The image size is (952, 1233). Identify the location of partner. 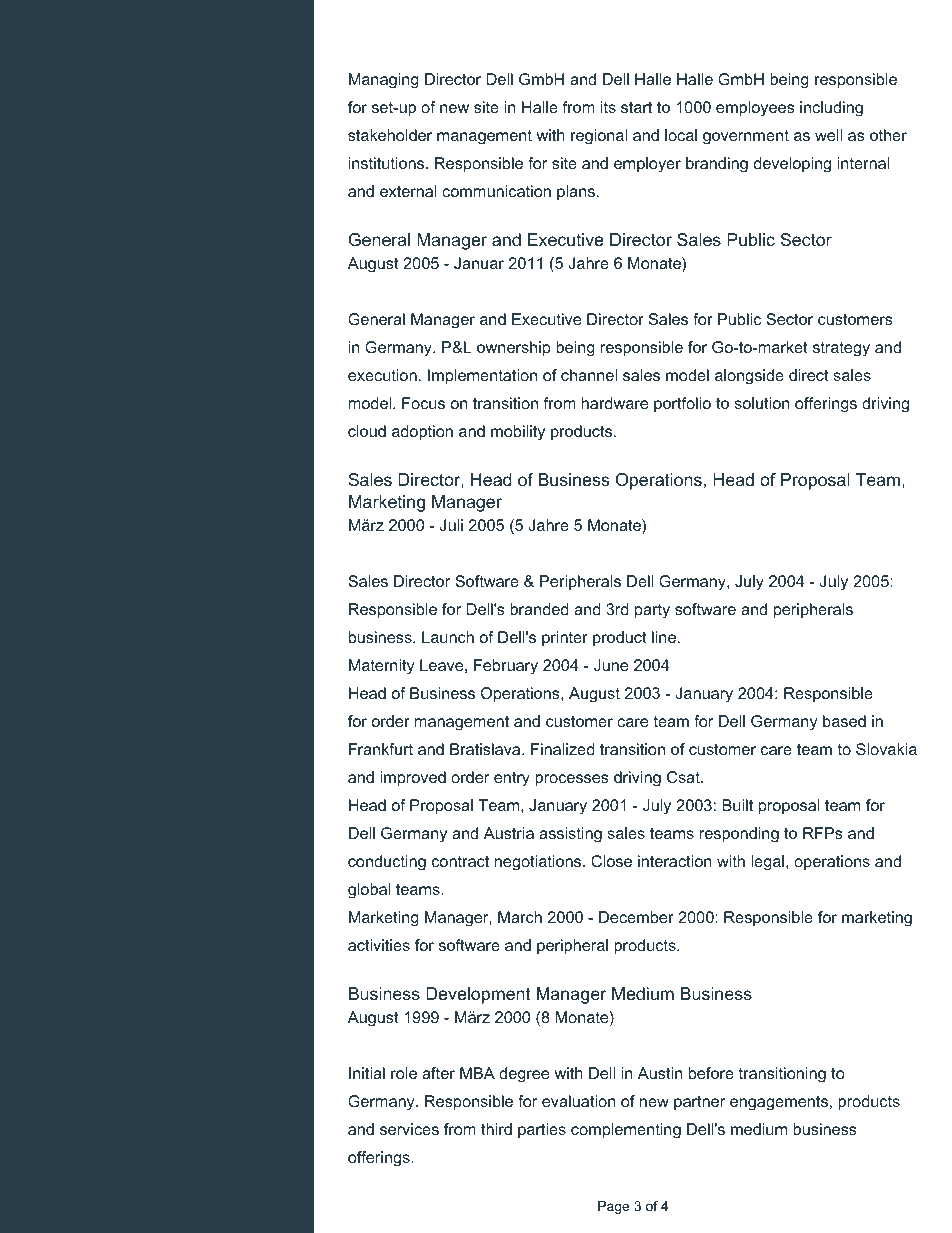
(699, 1103).
